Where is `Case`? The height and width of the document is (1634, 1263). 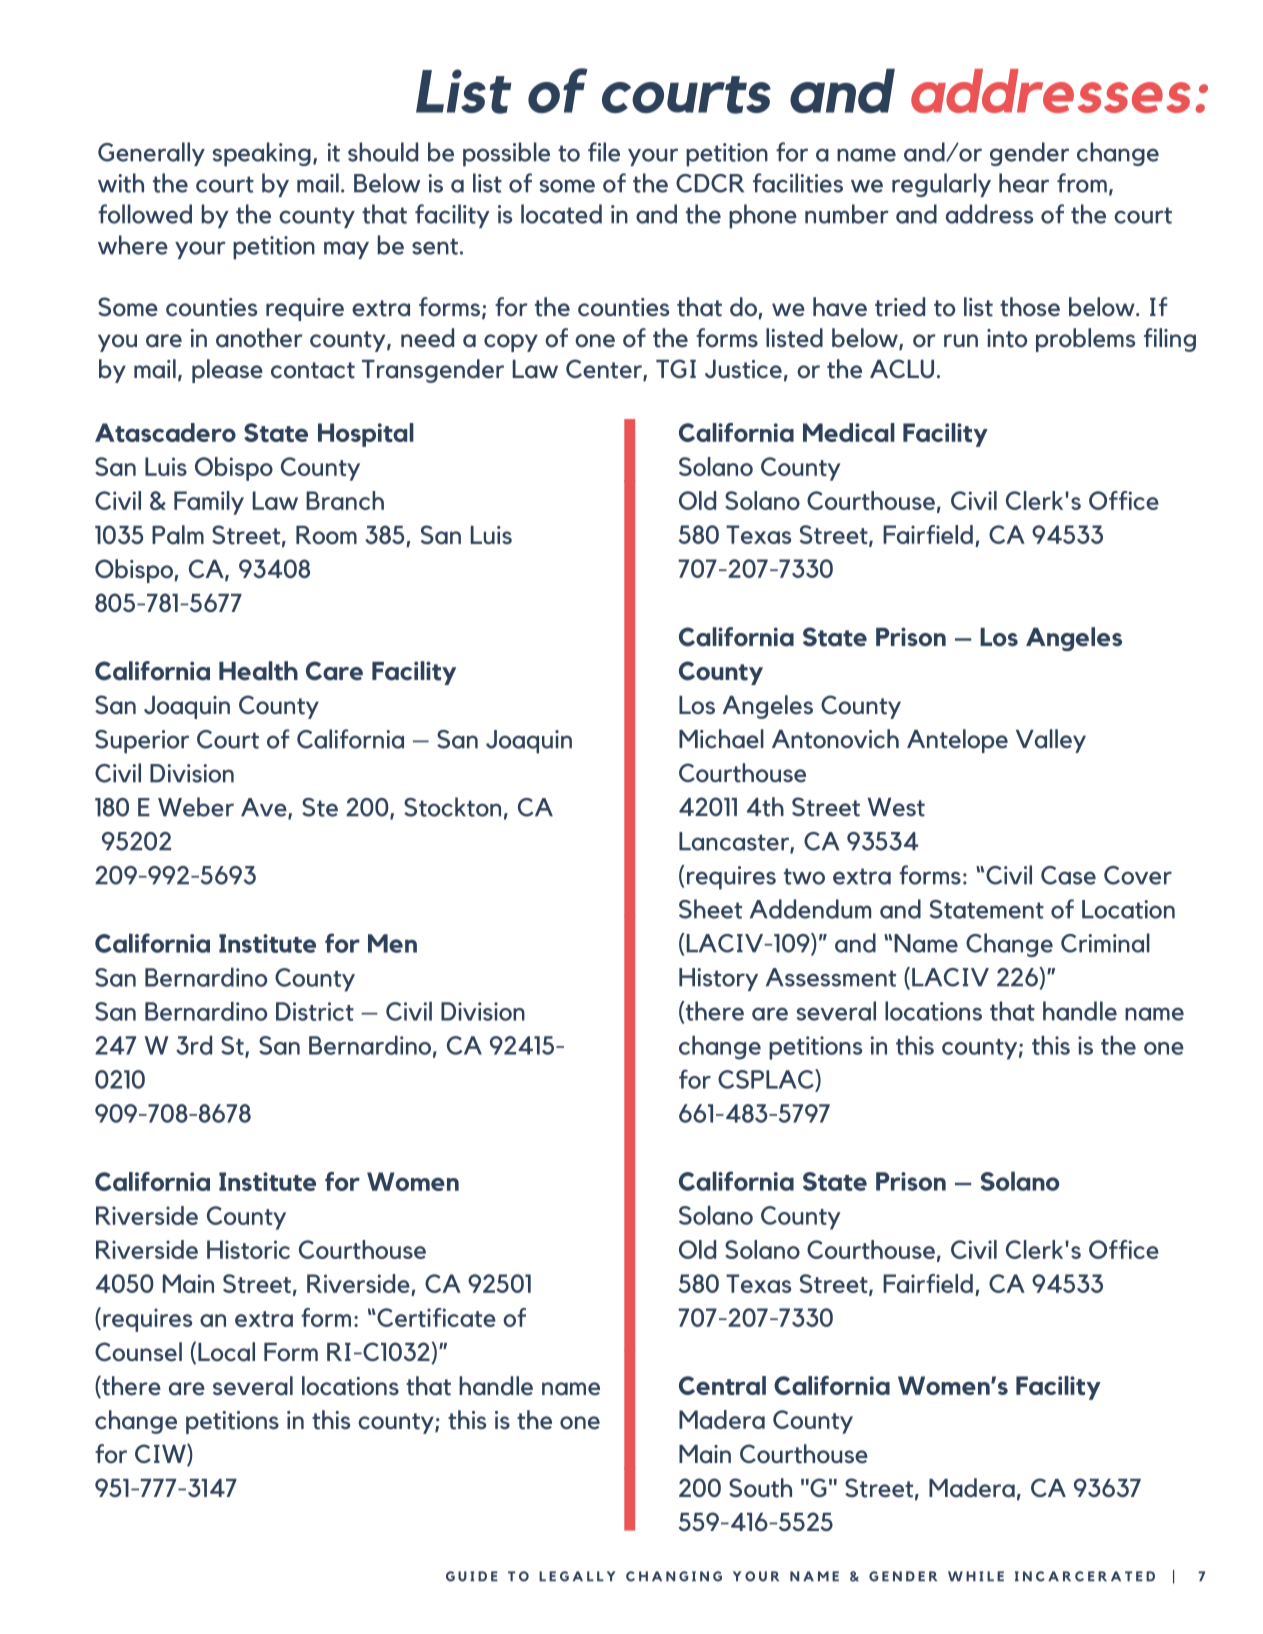
Case is located at coordinates (1068, 875).
